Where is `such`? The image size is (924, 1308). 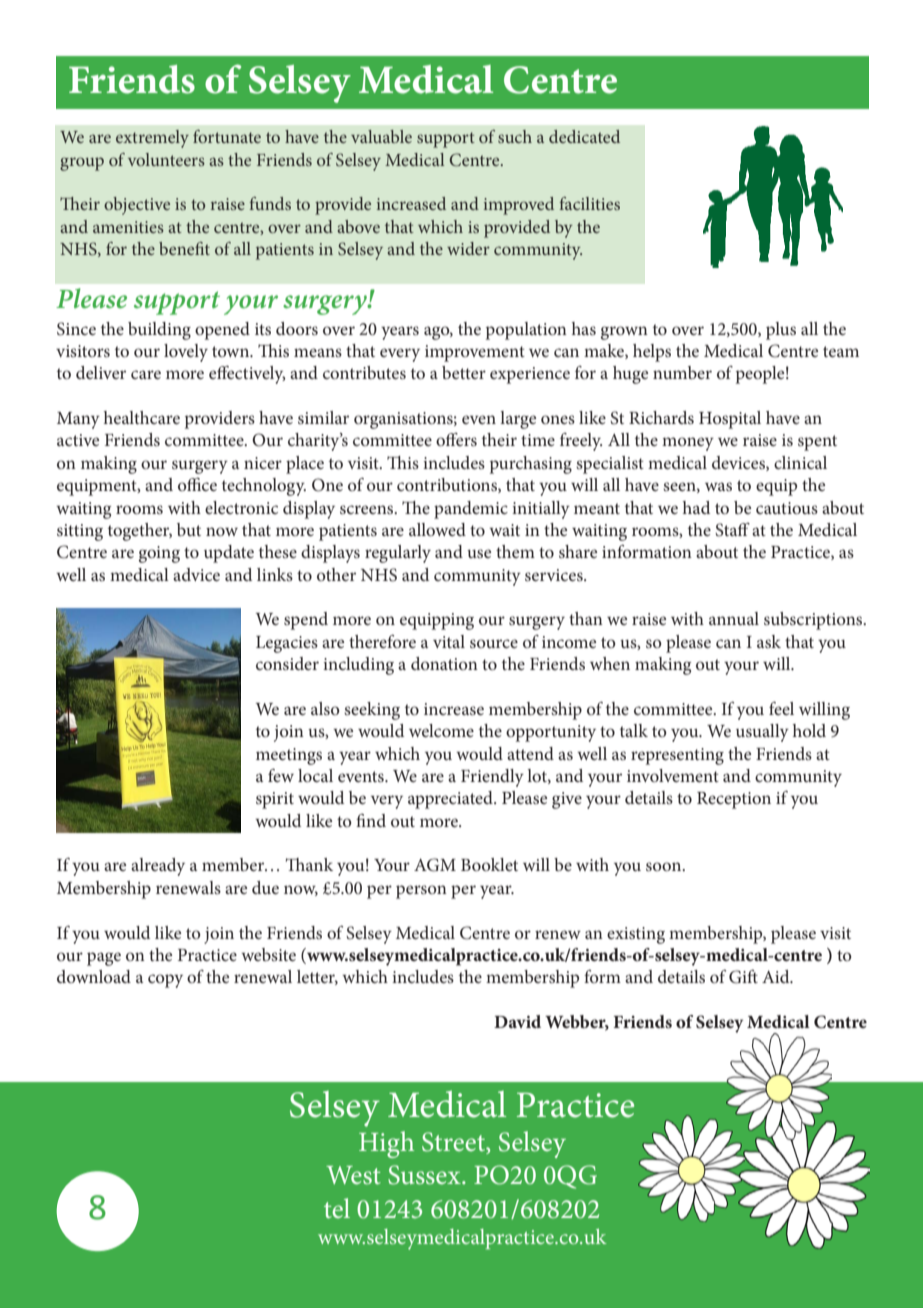
such is located at coordinates (515, 136).
